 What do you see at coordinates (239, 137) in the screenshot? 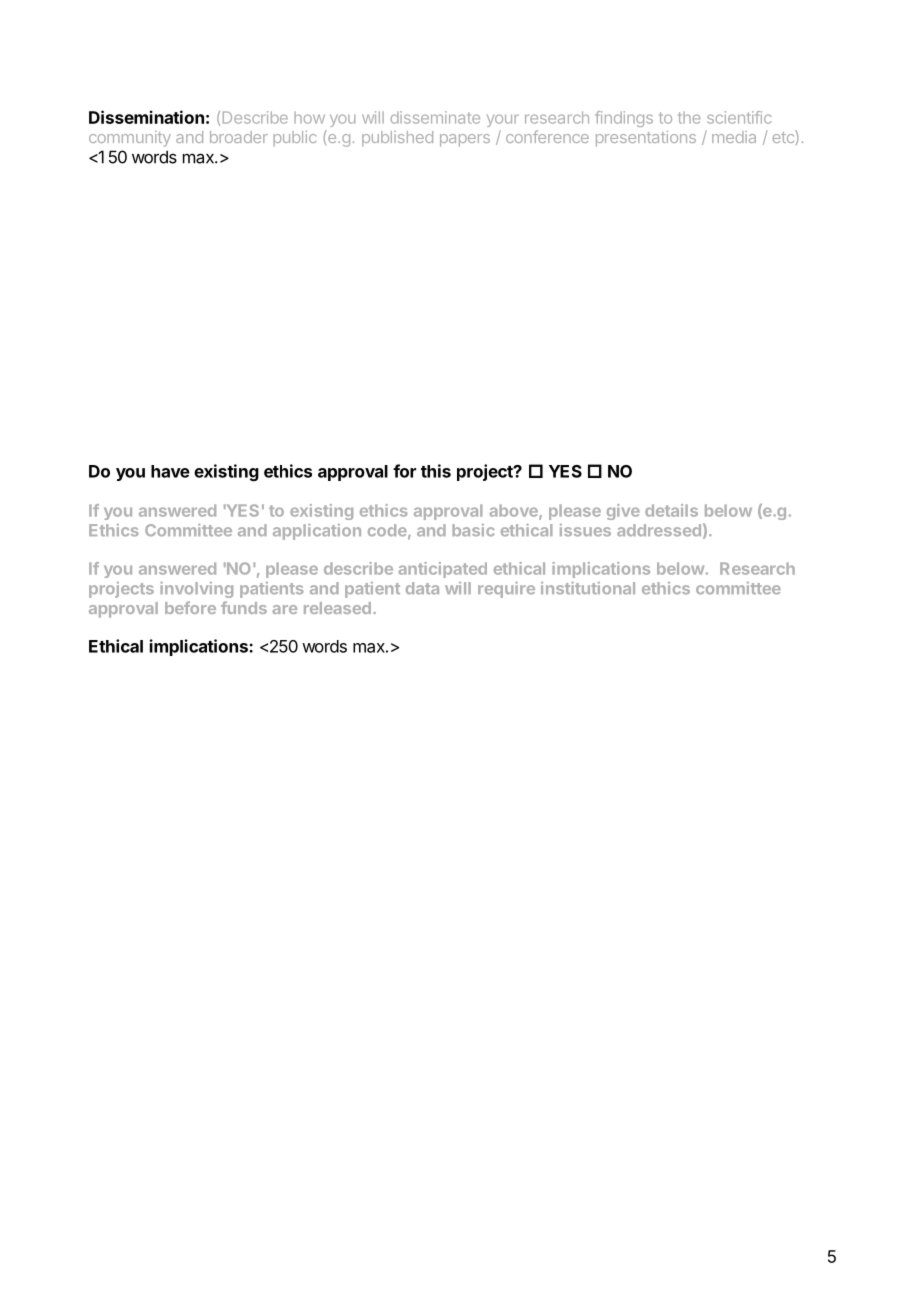
I see `broader` at bounding box center [239, 137].
